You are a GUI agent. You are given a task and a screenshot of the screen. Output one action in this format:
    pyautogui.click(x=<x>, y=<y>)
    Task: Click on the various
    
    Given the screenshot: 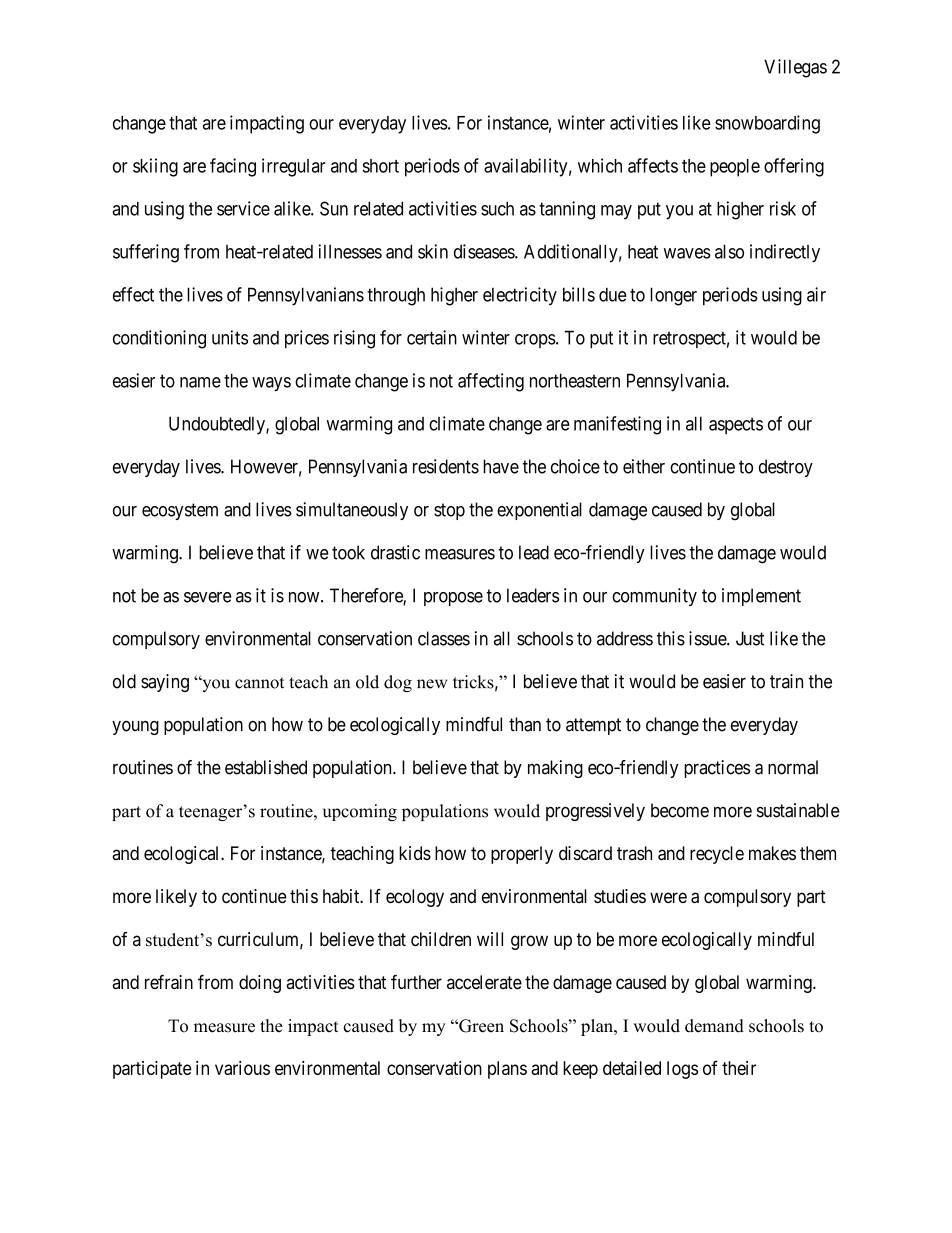 What is the action you would take?
    pyautogui.click(x=242, y=1068)
